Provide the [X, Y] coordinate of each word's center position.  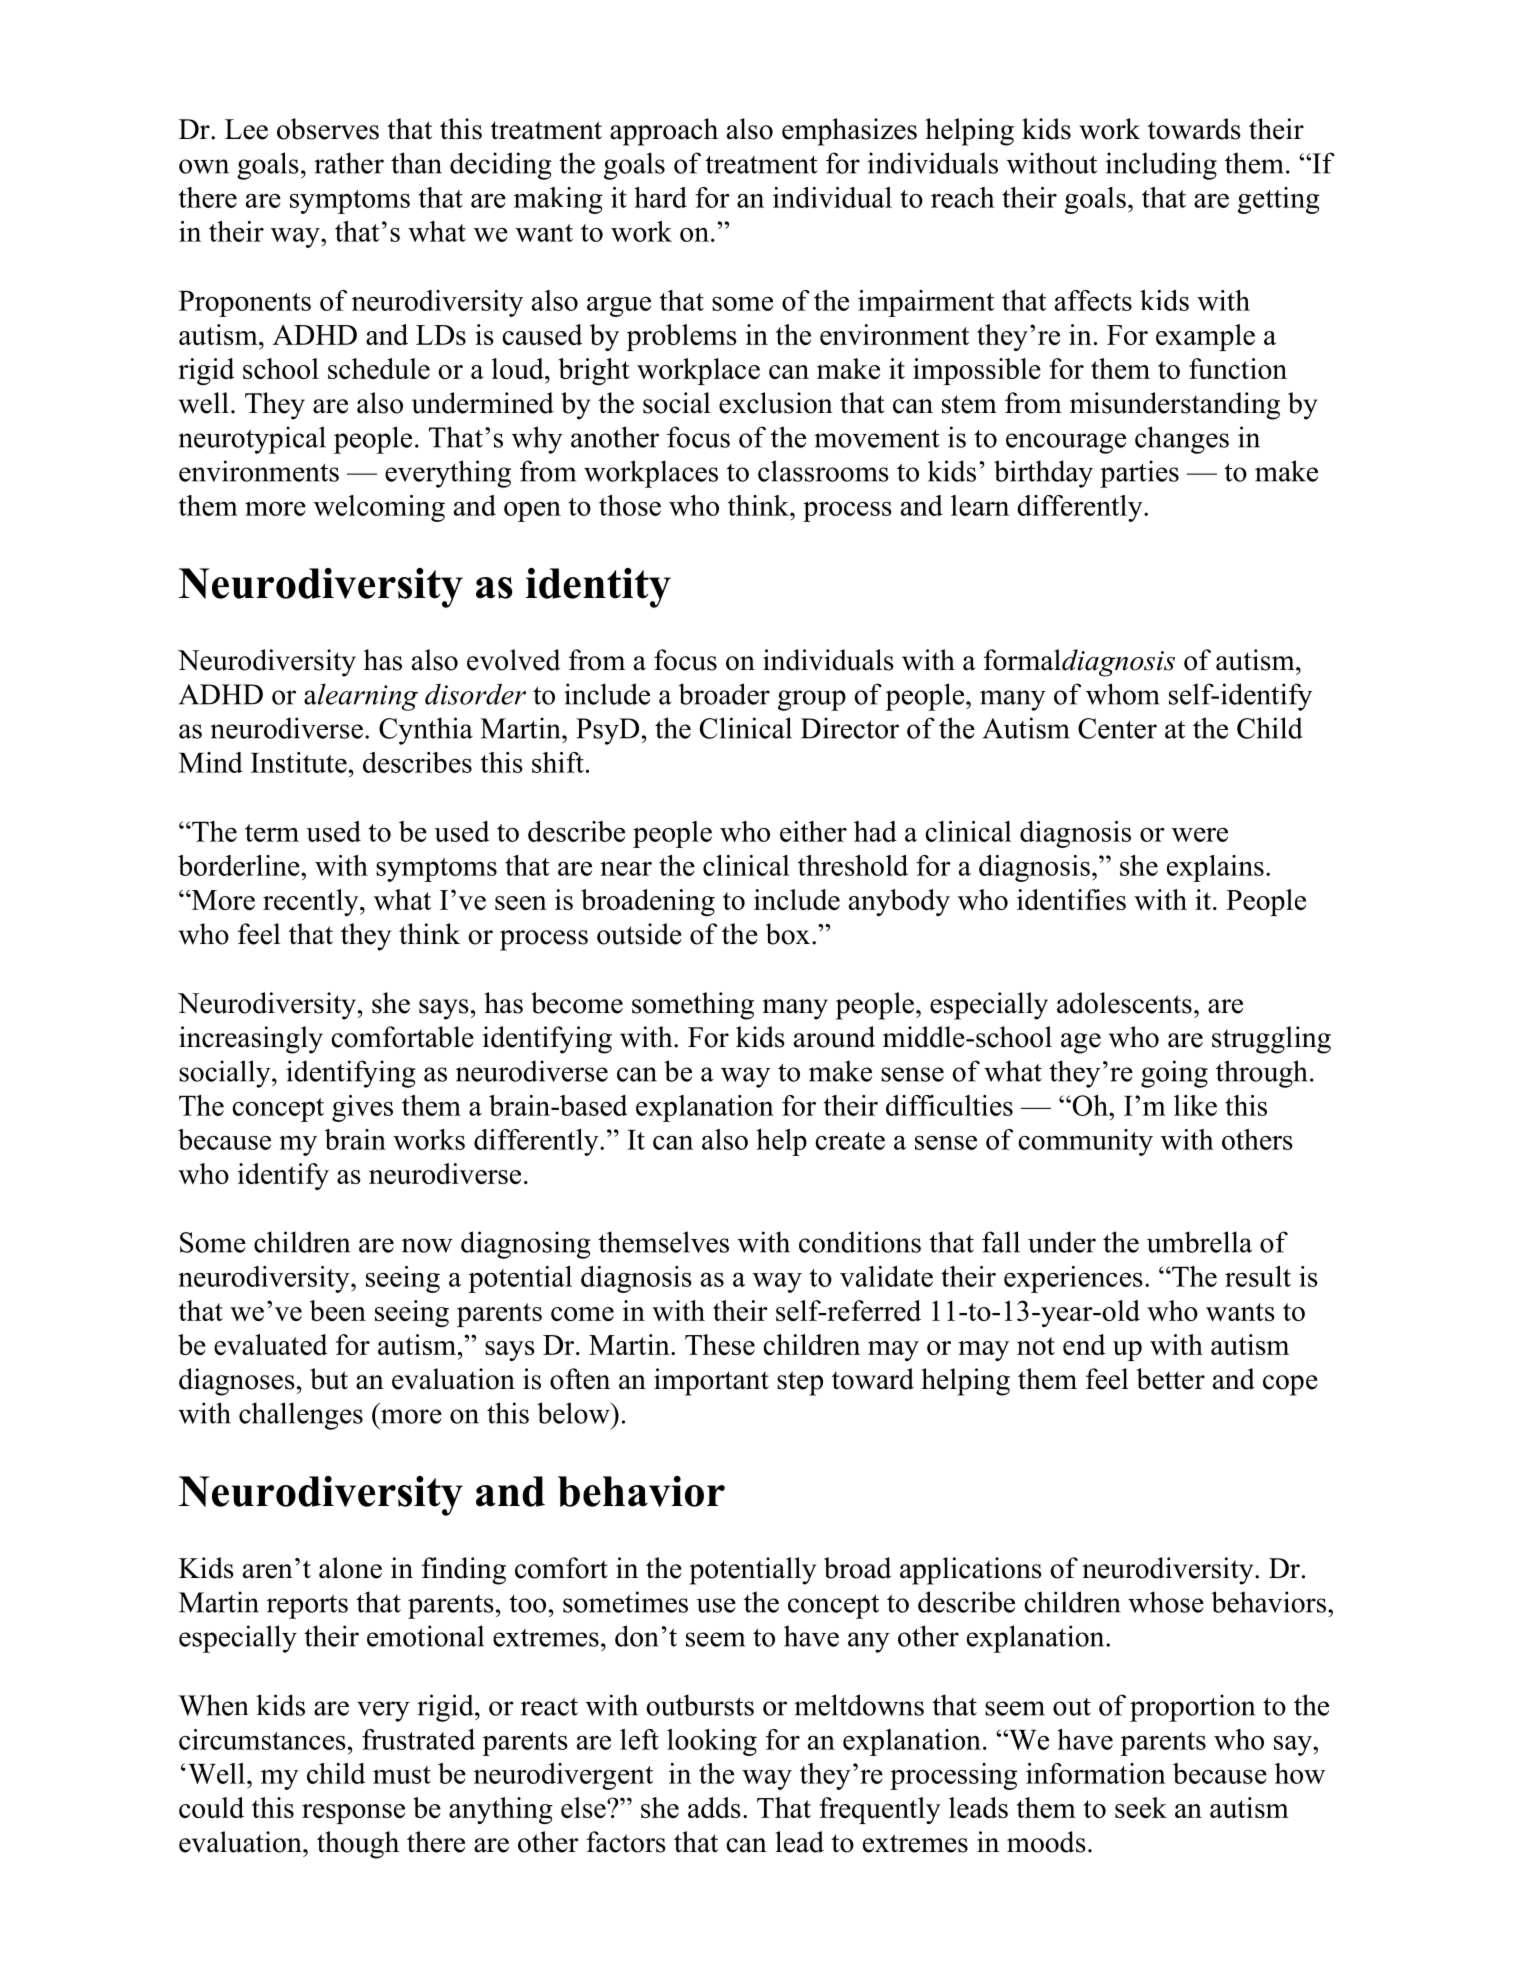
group [812, 700]
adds [714, 1807]
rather [349, 163]
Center [1117, 728]
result [1258, 1276]
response [353, 1814]
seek [1141, 1807]
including [1161, 166]
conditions [860, 1242]
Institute [299, 762]
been [338, 1310]
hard [660, 197]
